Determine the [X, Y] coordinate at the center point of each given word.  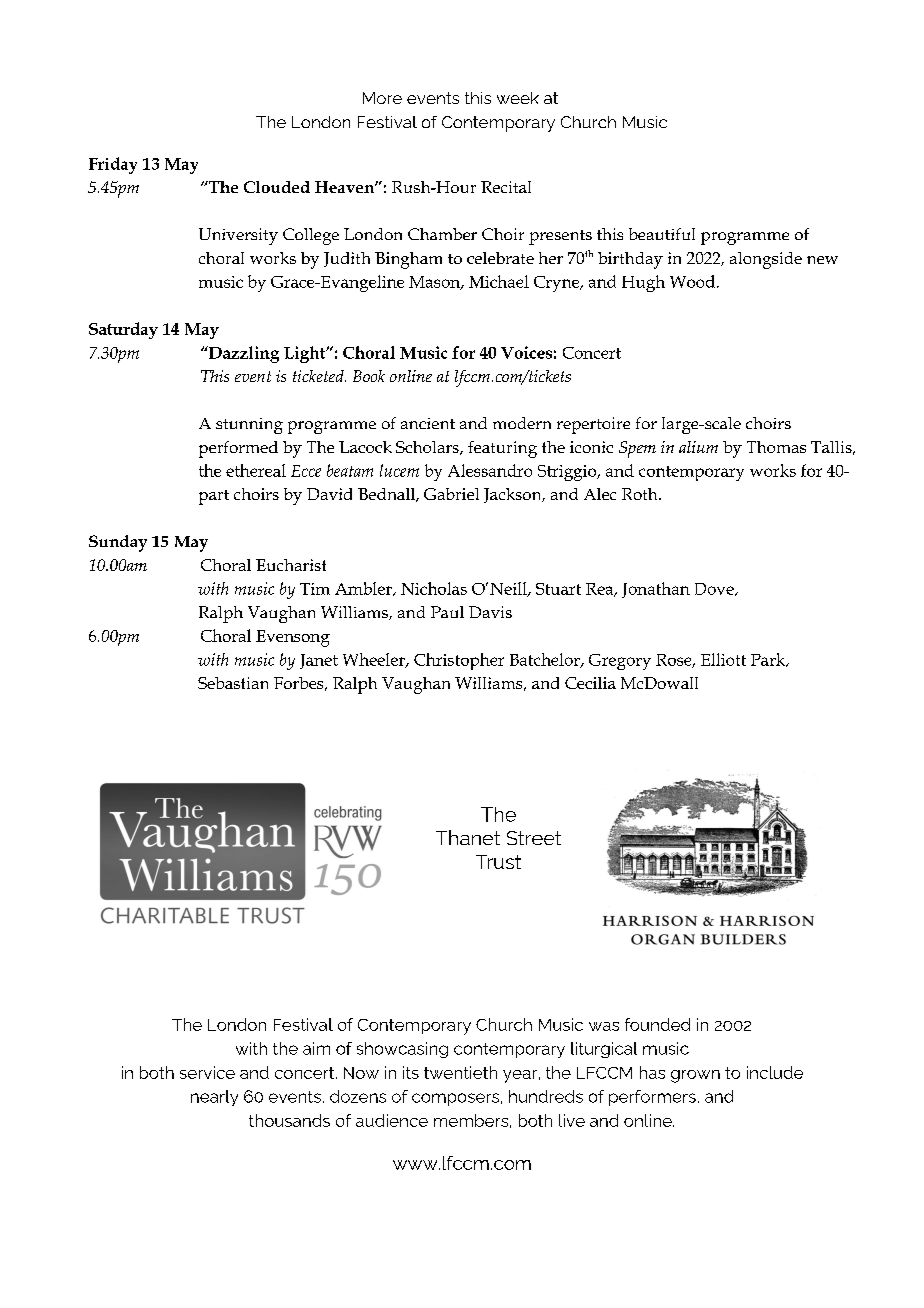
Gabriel [451, 494]
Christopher [459, 661]
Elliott [723, 659]
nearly [214, 1098]
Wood [692, 281]
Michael [499, 281]
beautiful [662, 234]
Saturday [123, 330]
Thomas [776, 447]
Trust [498, 862]
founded [657, 1024]
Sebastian [233, 683]
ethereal [256, 470]
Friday [113, 165]
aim [316, 1048]
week [518, 98]
